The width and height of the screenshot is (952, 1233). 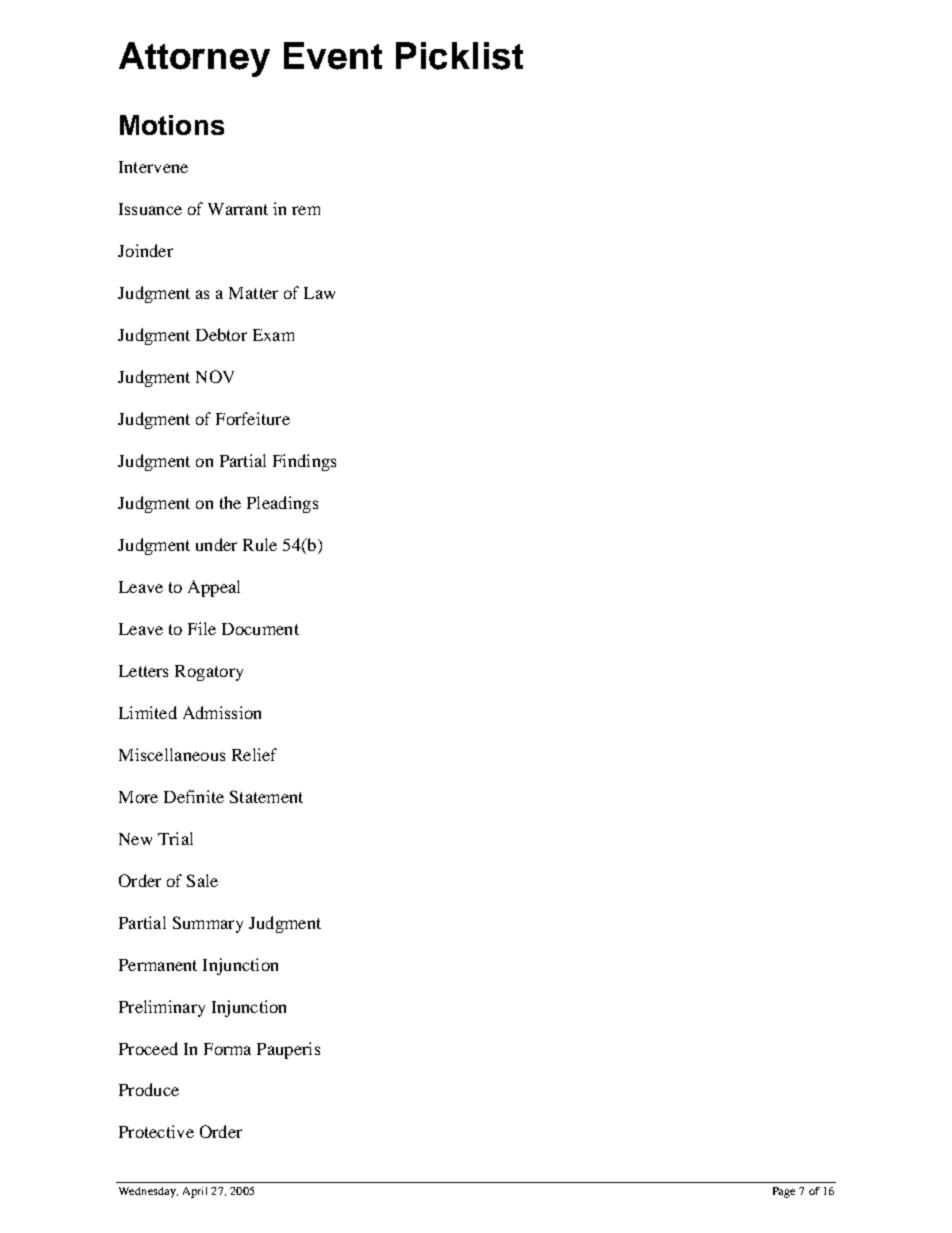 I want to click on Statement, so click(x=266, y=796).
